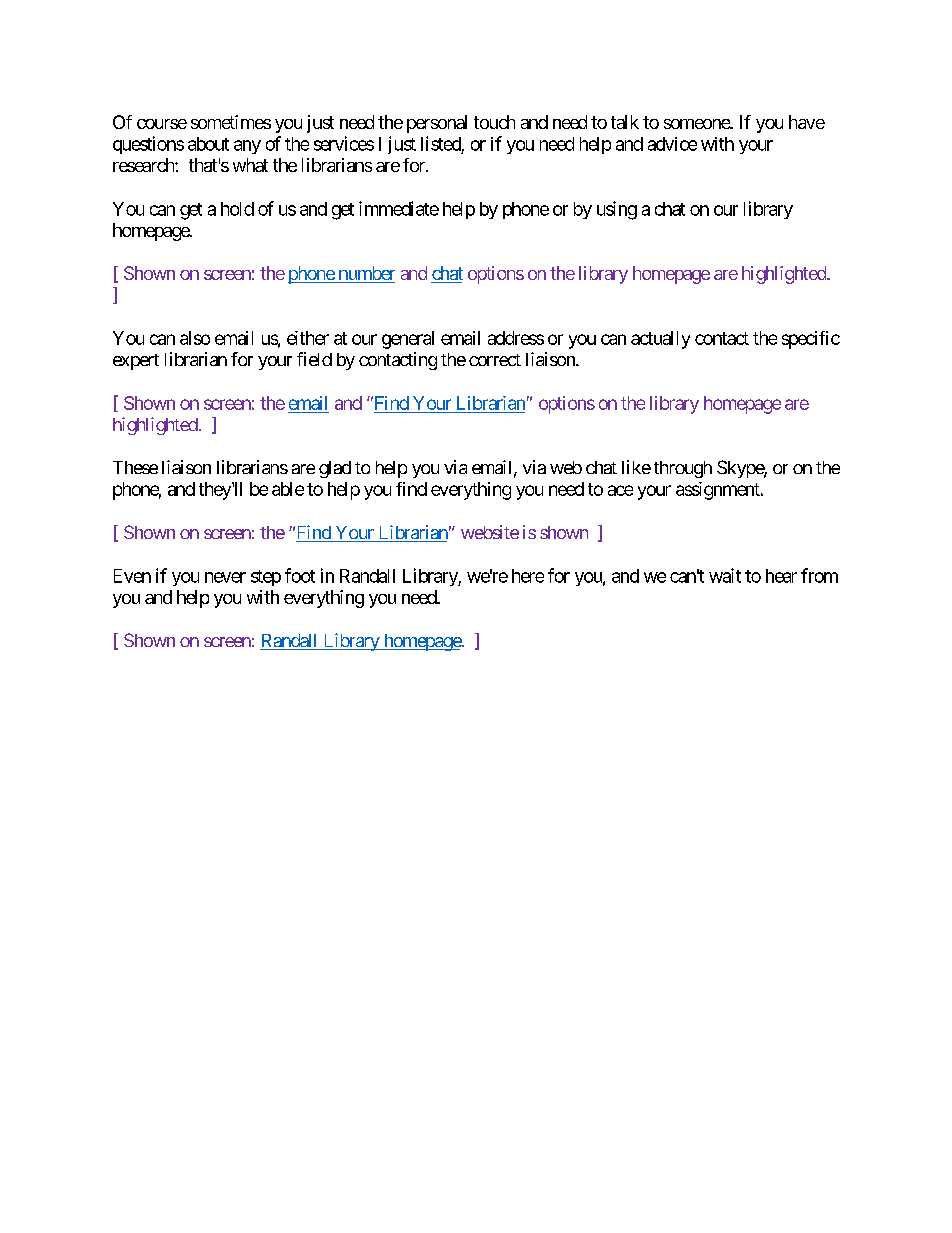 This screenshot has width=952, height=1233. Describe the element at coordinates (697, 124) in the screenshot. I see `someone` at that location.
